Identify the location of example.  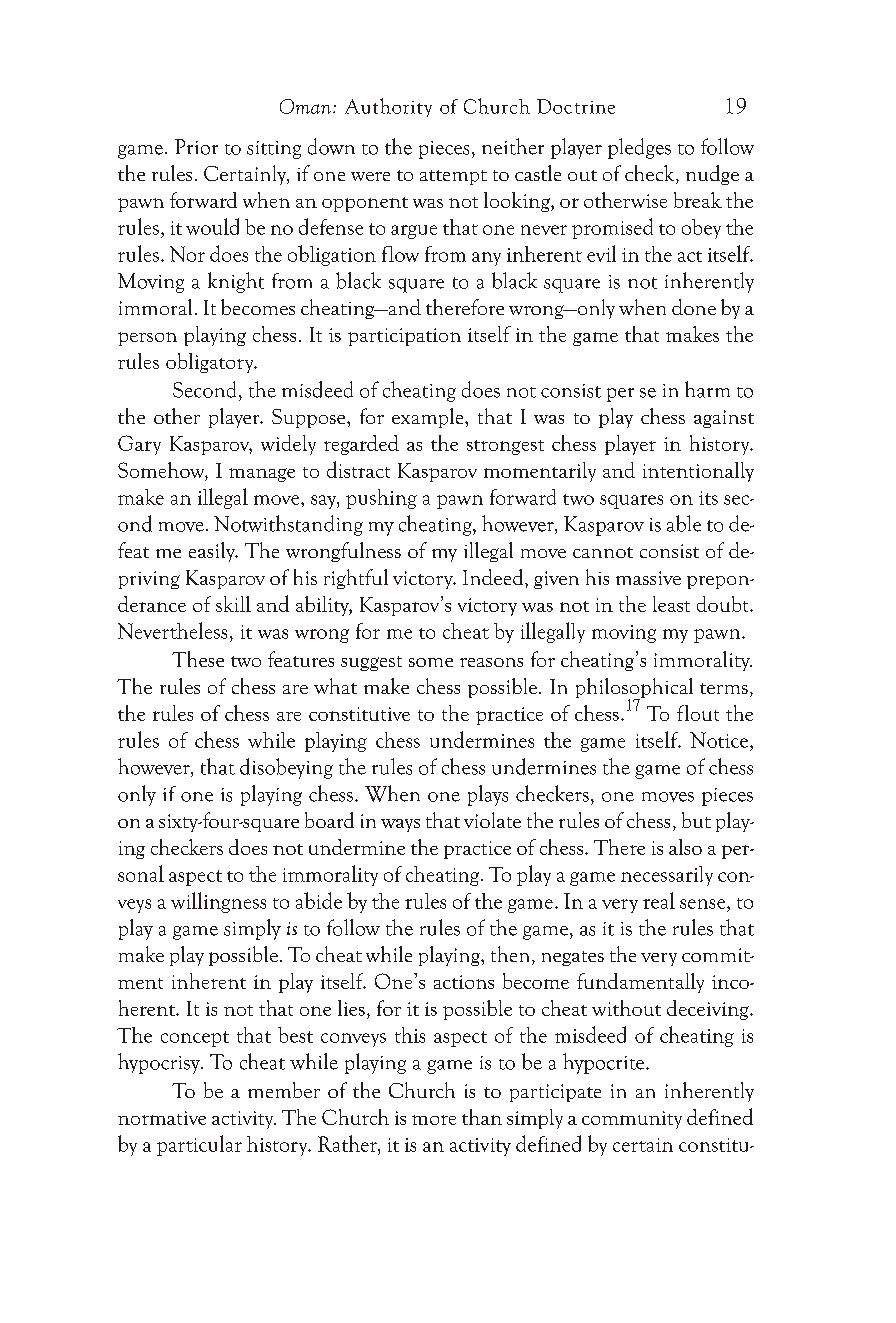
(429, 418).
